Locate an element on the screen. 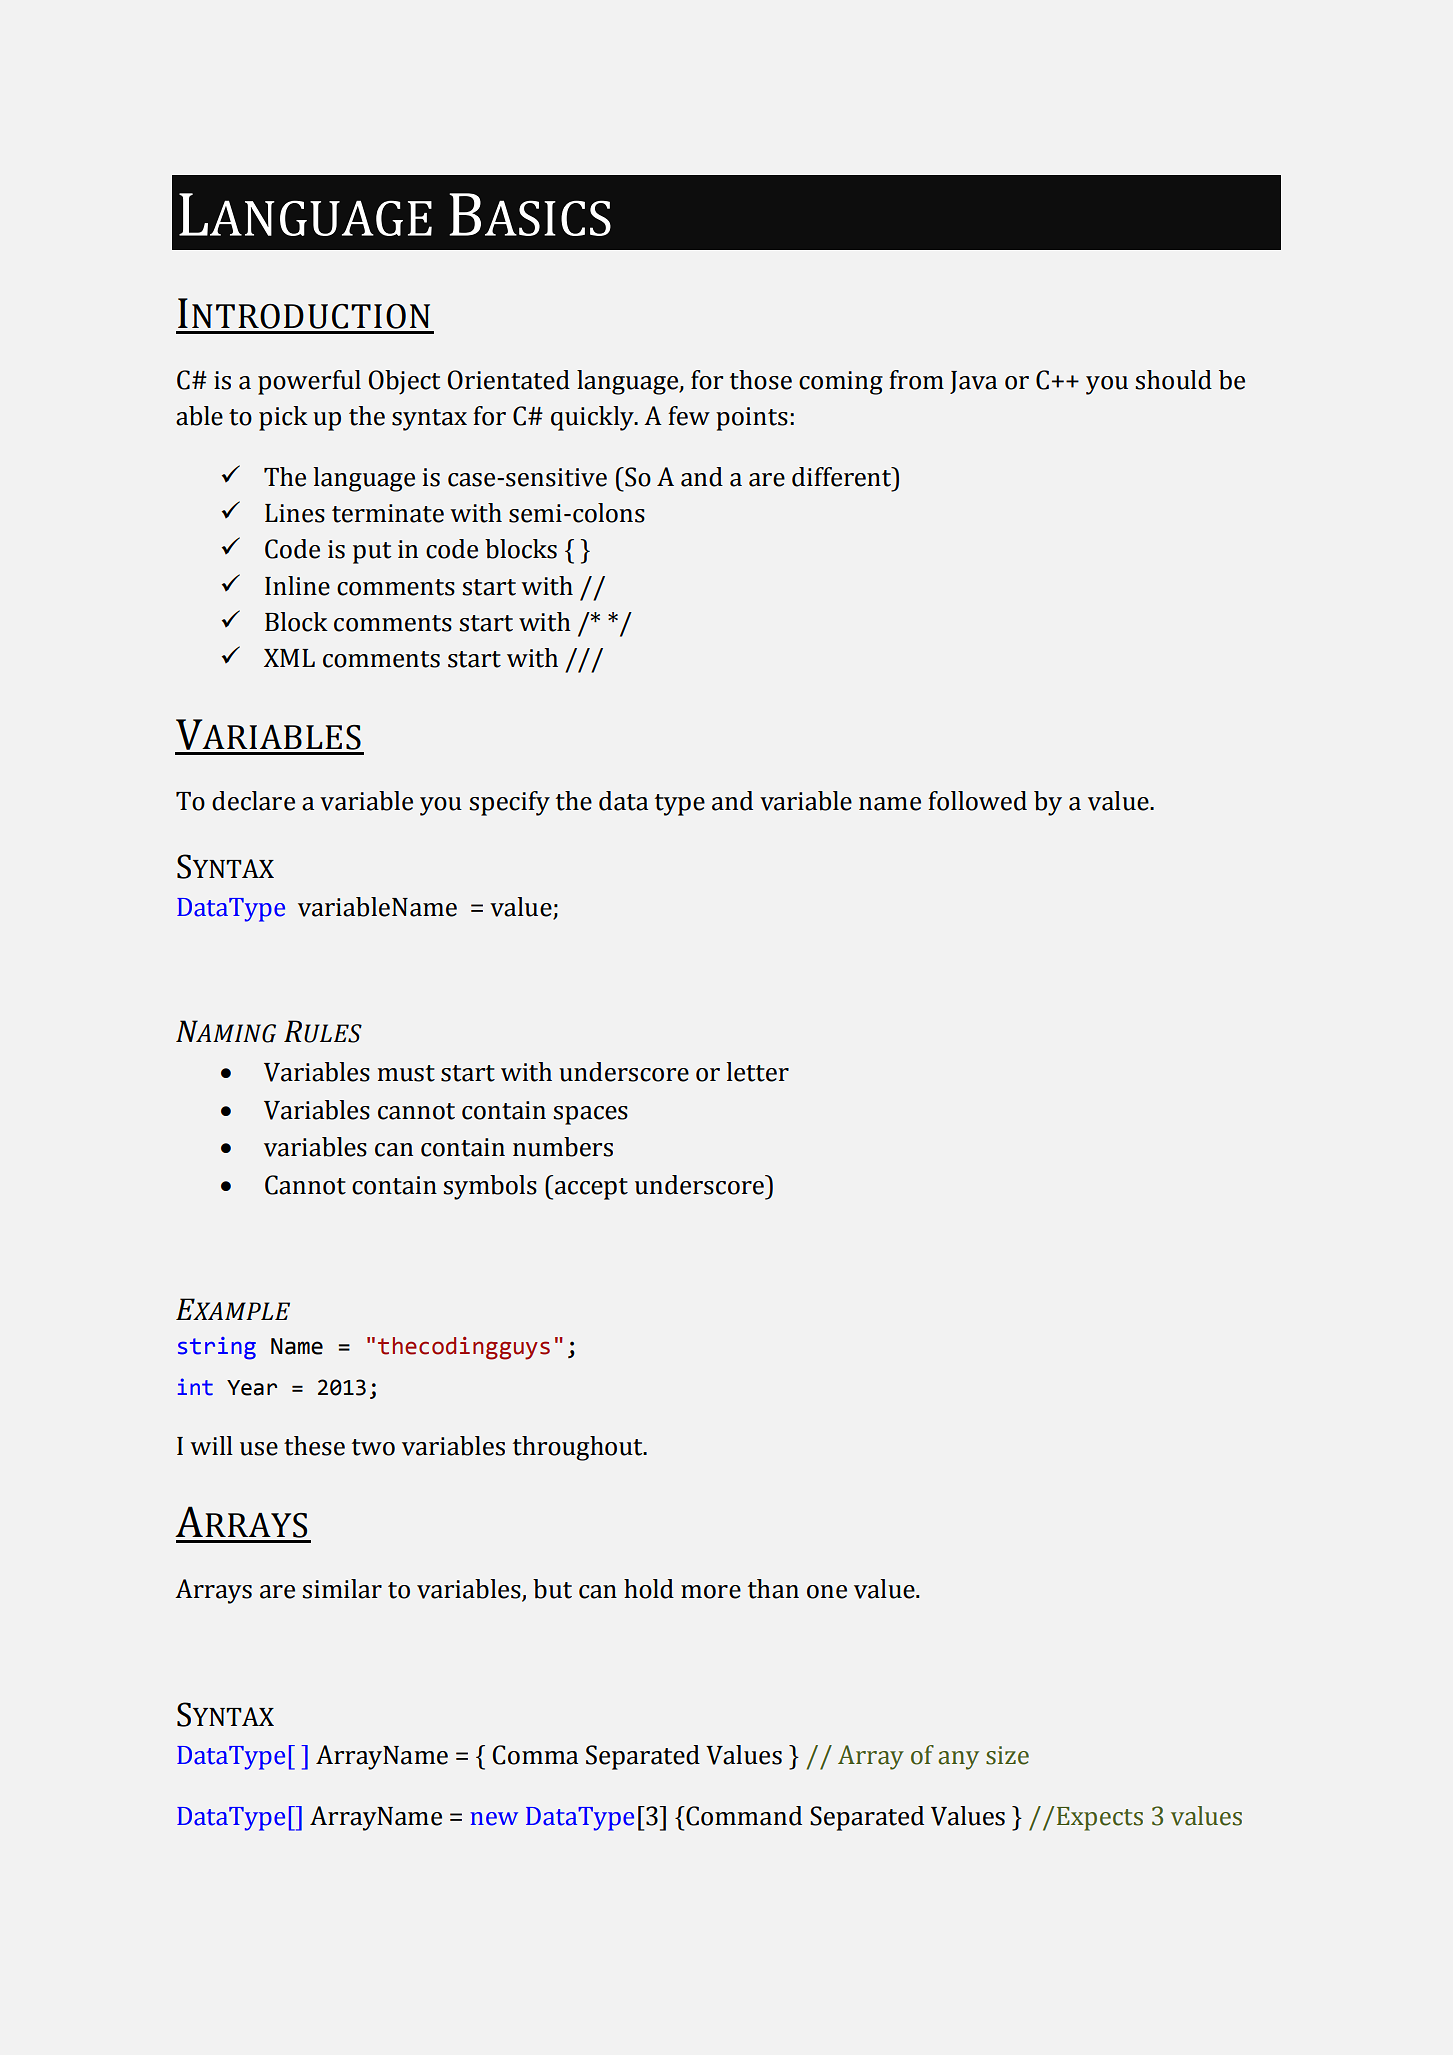  these is located at coordinates (314, 1446).
